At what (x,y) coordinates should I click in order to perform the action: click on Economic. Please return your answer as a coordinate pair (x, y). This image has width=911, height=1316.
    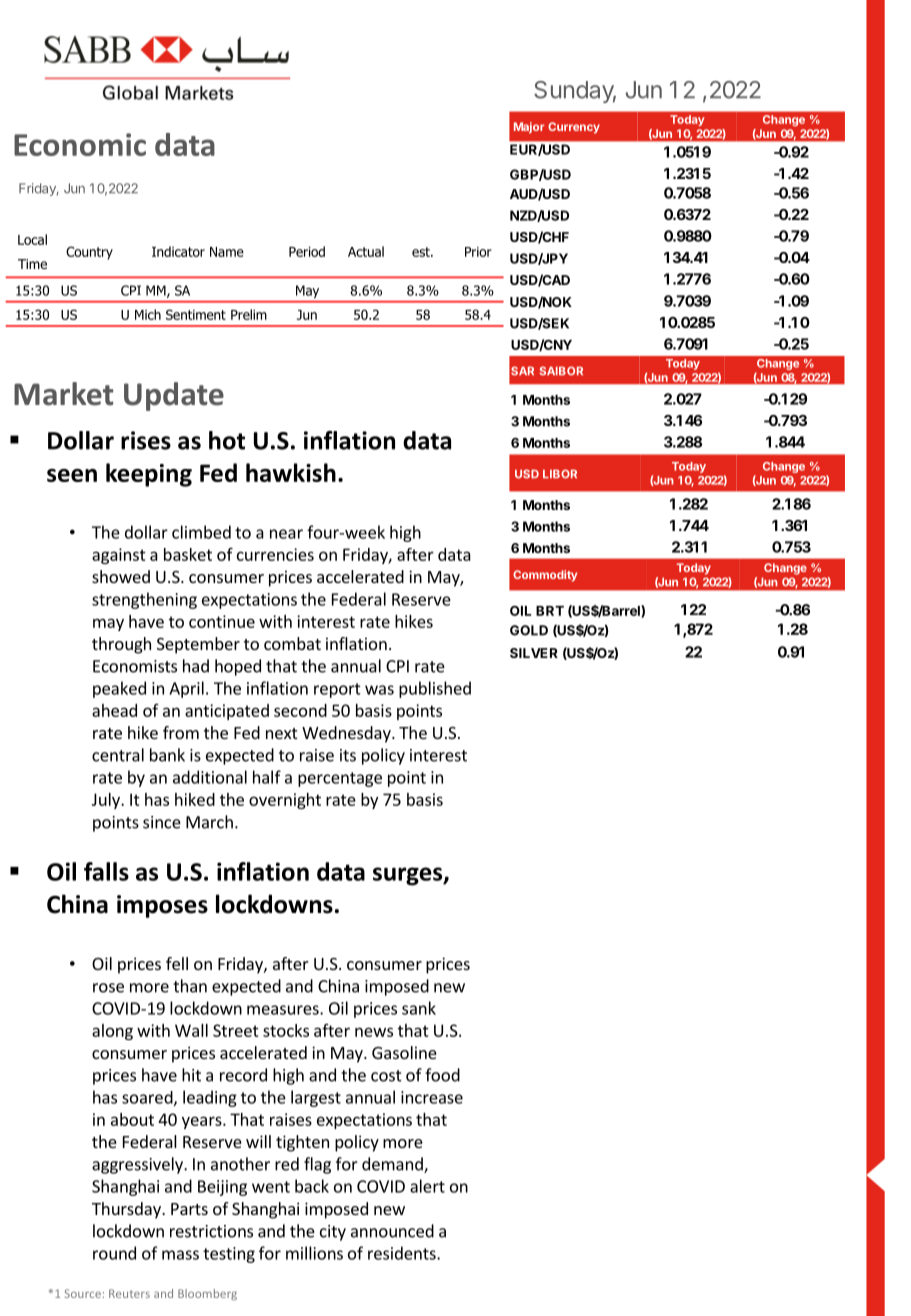
    Looking at the image, I should click on (80, 144).
